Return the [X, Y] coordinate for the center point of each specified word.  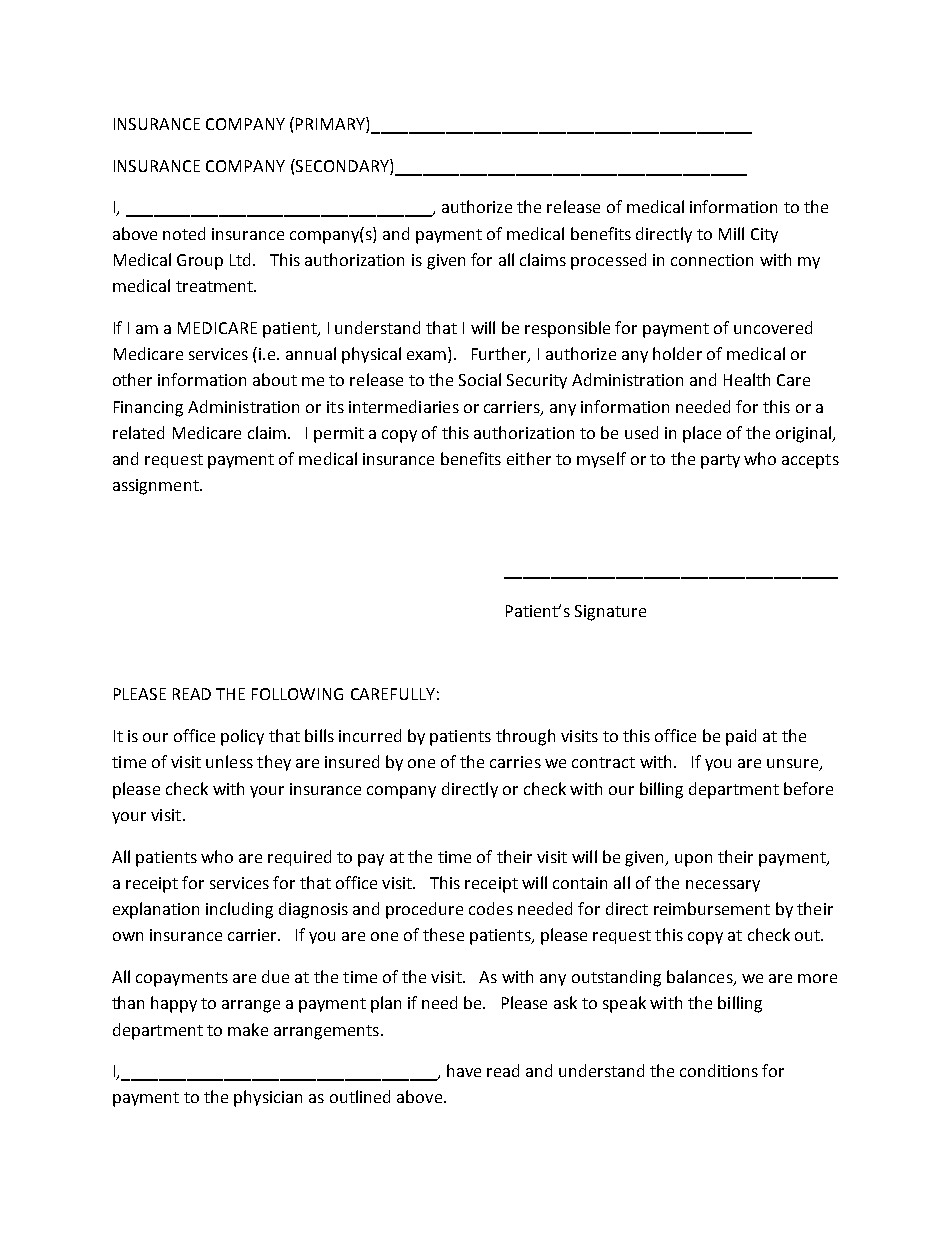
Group [200, 262]
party [720, 461]
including [239, 910]
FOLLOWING [297, 694]
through [525, 737]
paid [741, 737]
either [529, 458]
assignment [157, 487]
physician [268, 1098]
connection [712, 260]
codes [491, 908]
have [464, 1070]
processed [608, 261]
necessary [723, 886]
